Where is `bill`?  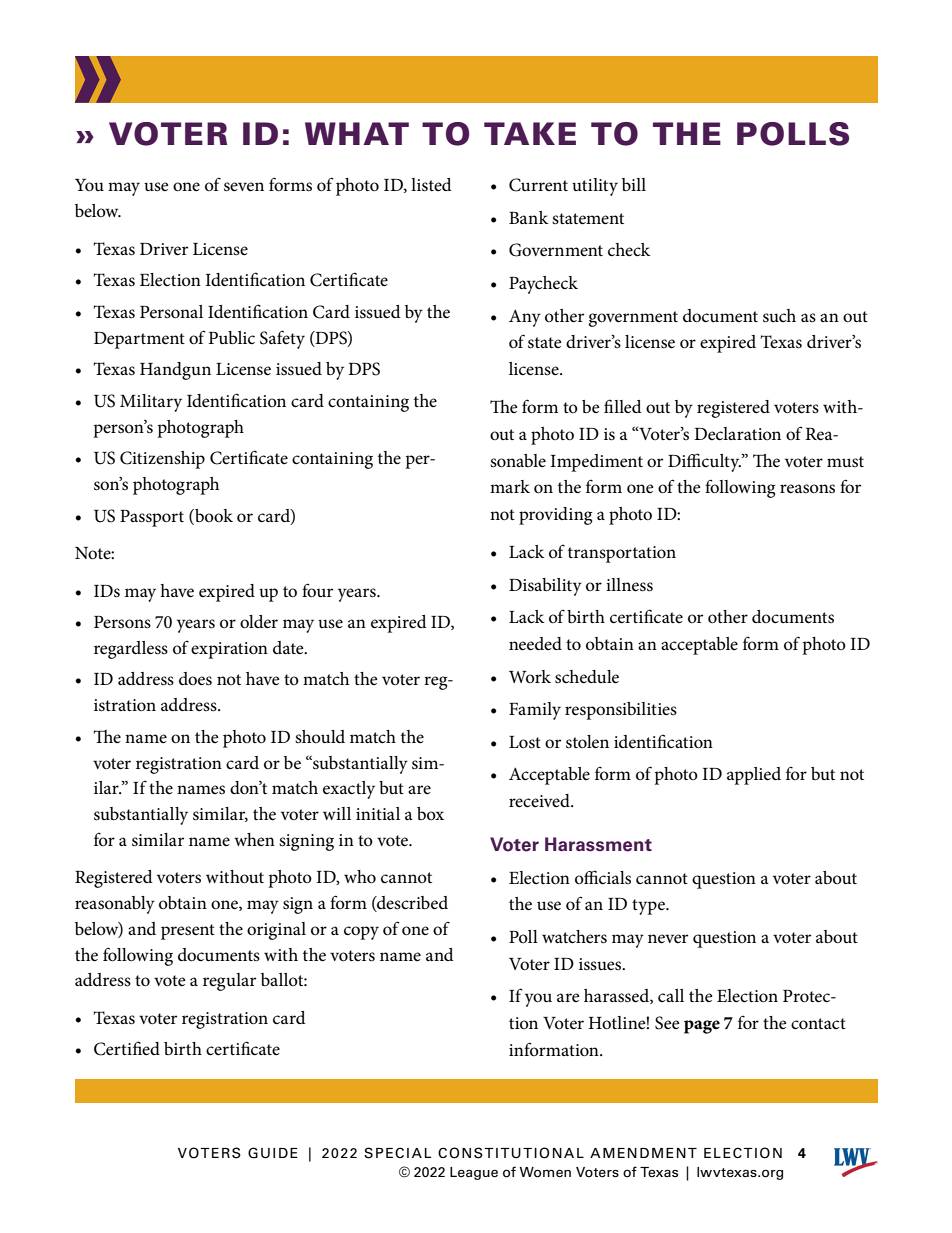 bill is located at coordinates (634, 184).
